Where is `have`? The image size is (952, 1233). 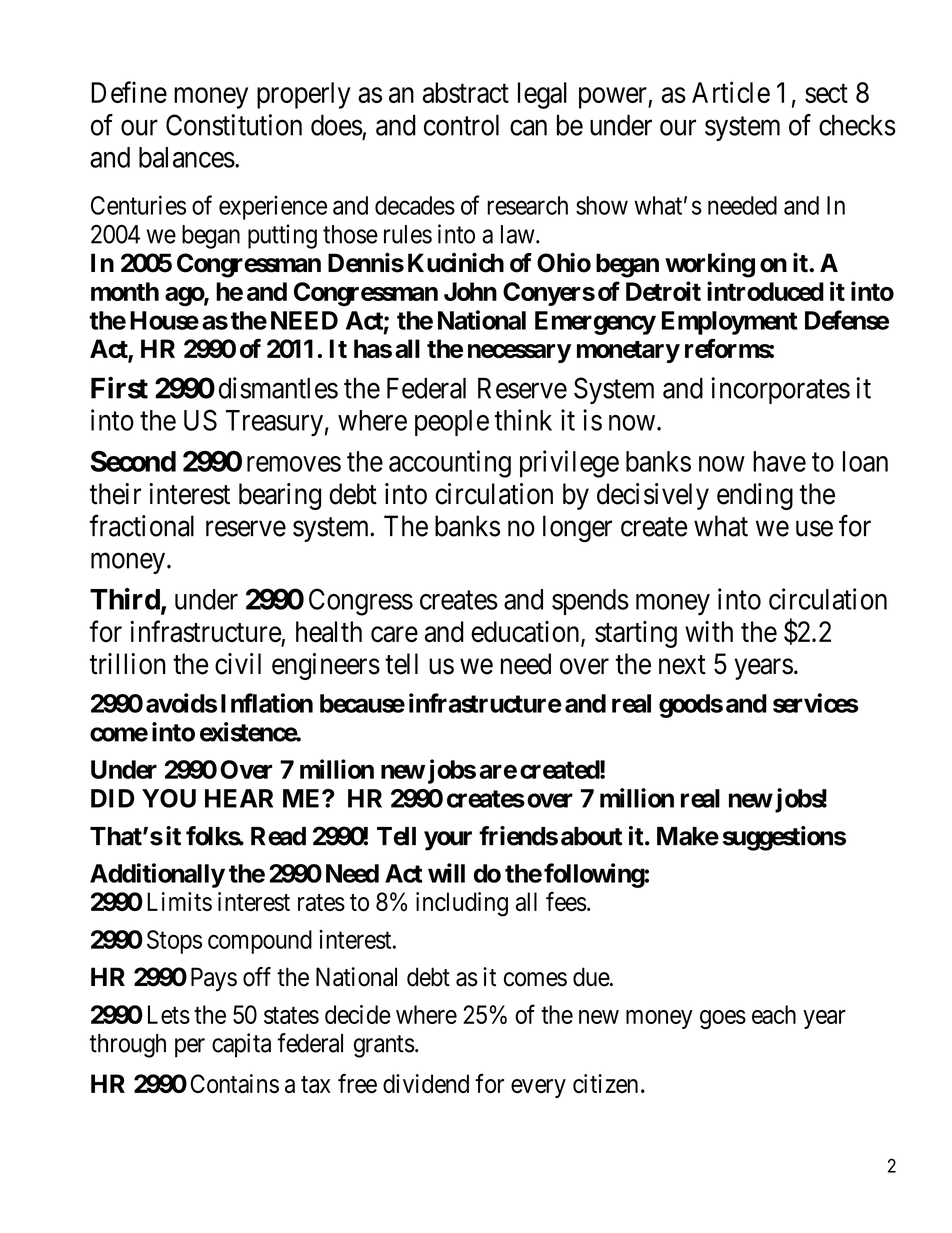
have is located at coordinates (779, 461).
